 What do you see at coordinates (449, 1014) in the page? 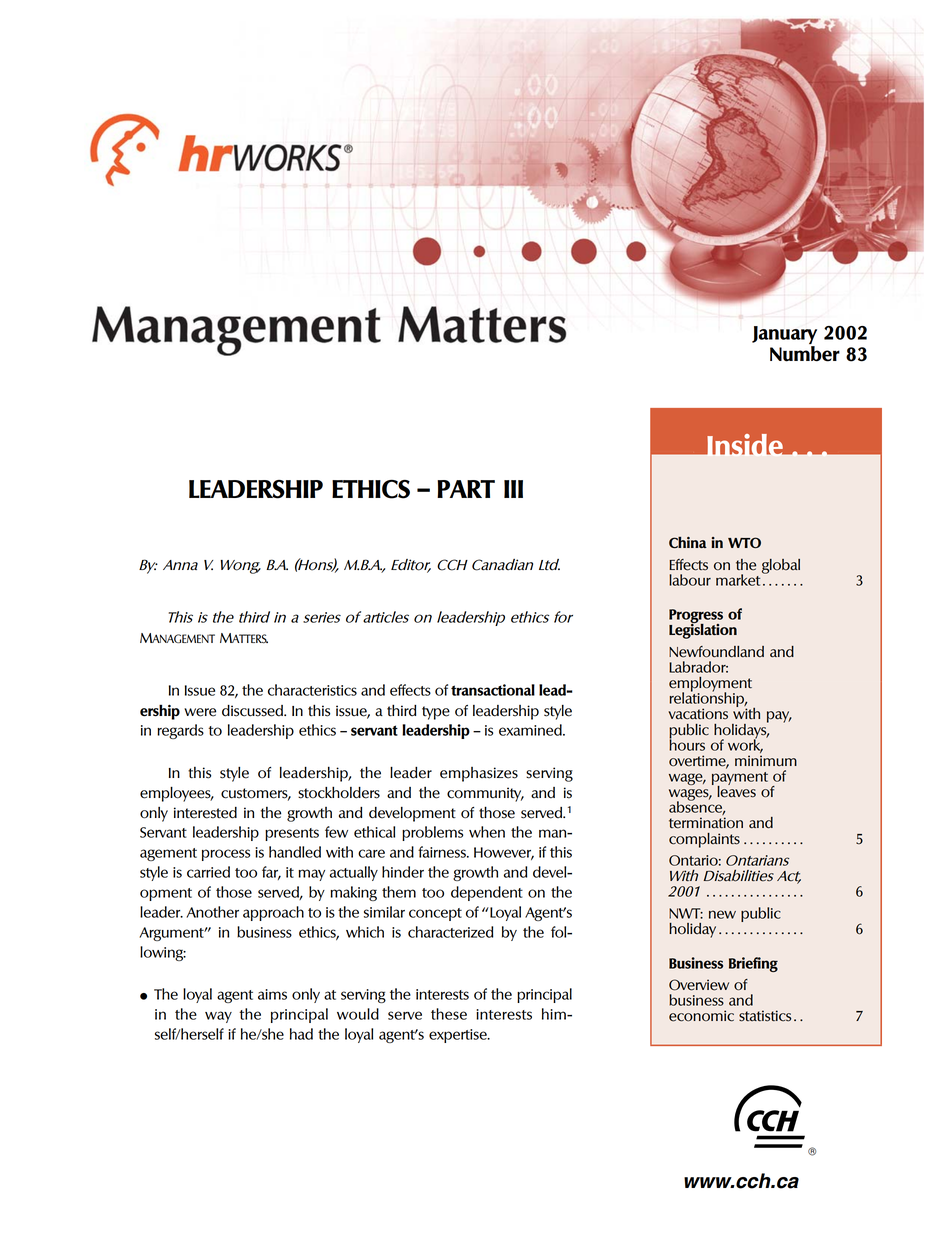
I see `these` at bounding box center [449, 1014].
